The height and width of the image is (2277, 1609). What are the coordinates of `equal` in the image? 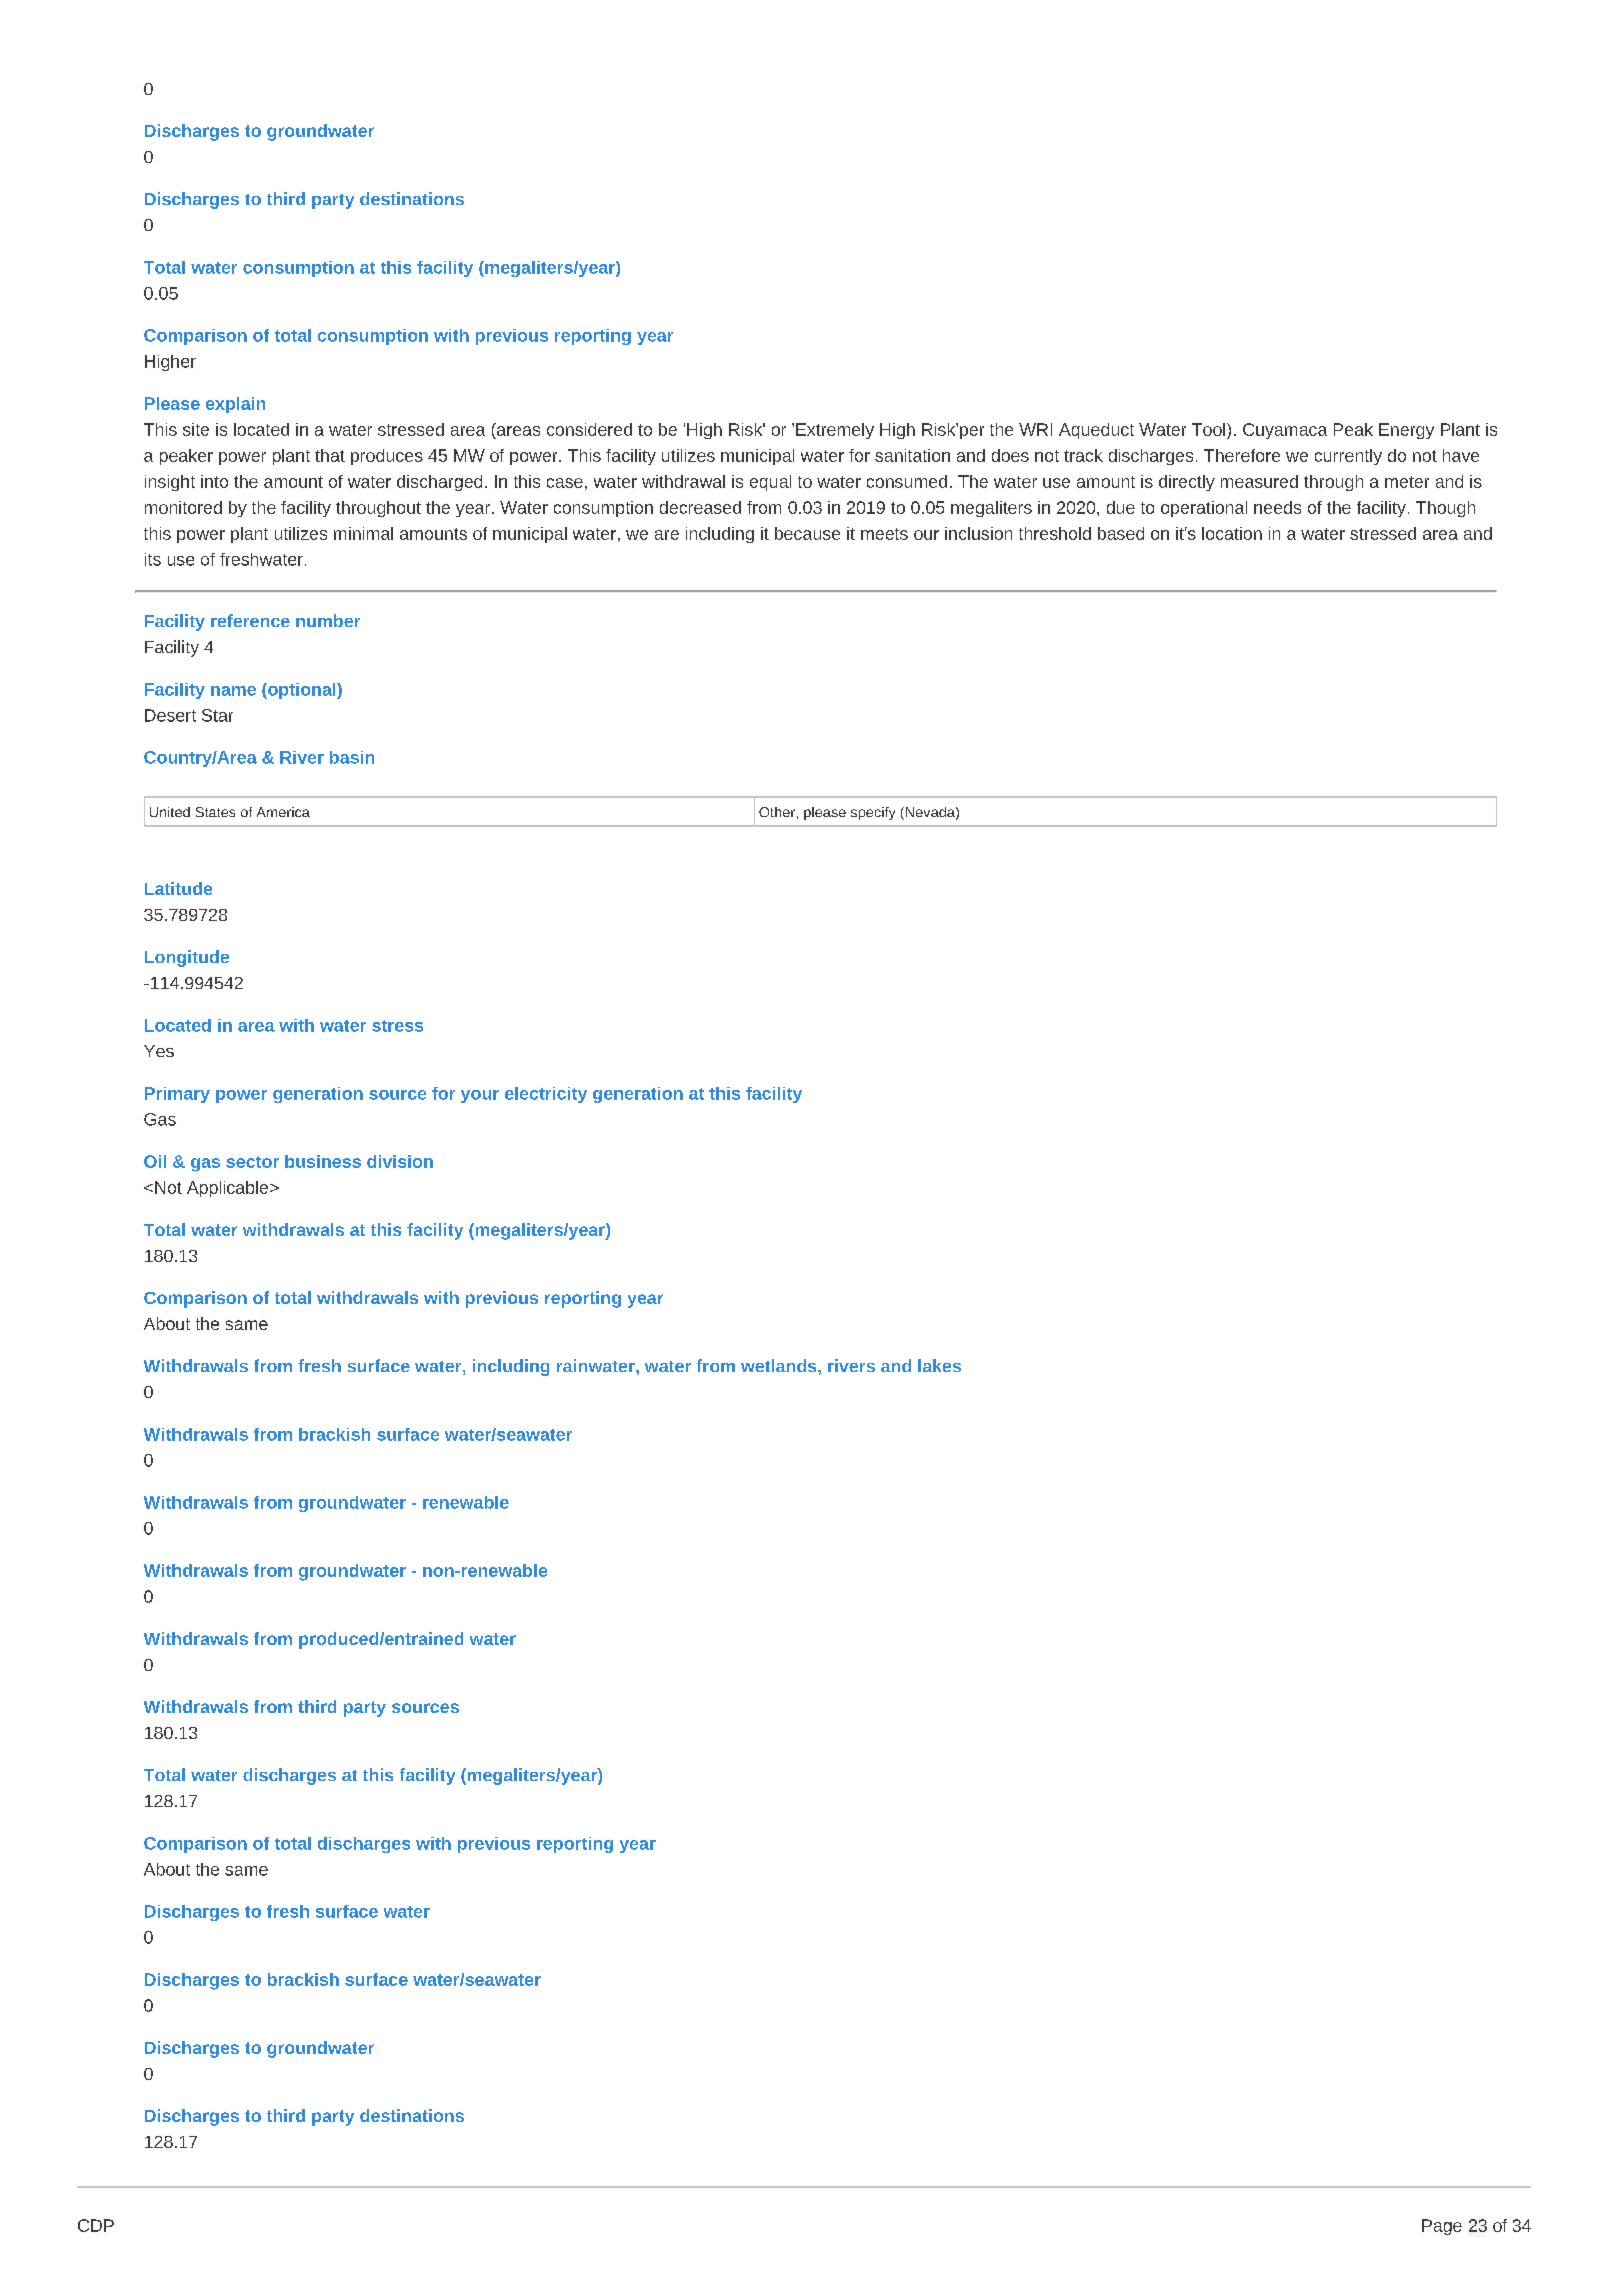 It's located at (770, 483).
